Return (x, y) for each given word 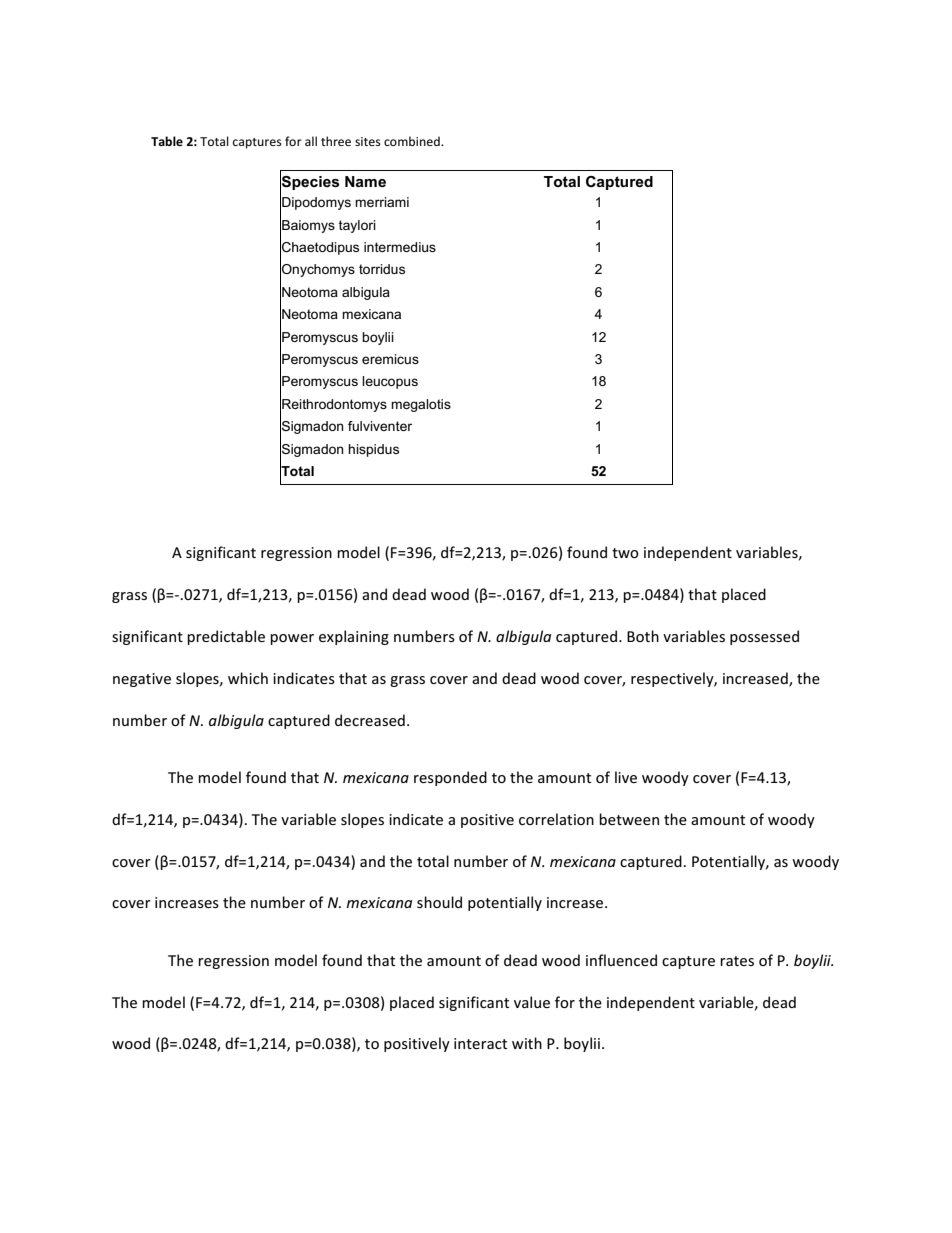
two (625, 553)
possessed (764, 637)
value (532, 1002)
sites (368, 141)
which (248, 678)
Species (310, 182)
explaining (354, 637)
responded (450, 778)
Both (643, 636)
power (292, 639)
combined (413, 141)
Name (365, 181)
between (629, 819)
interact (480, 1043)
